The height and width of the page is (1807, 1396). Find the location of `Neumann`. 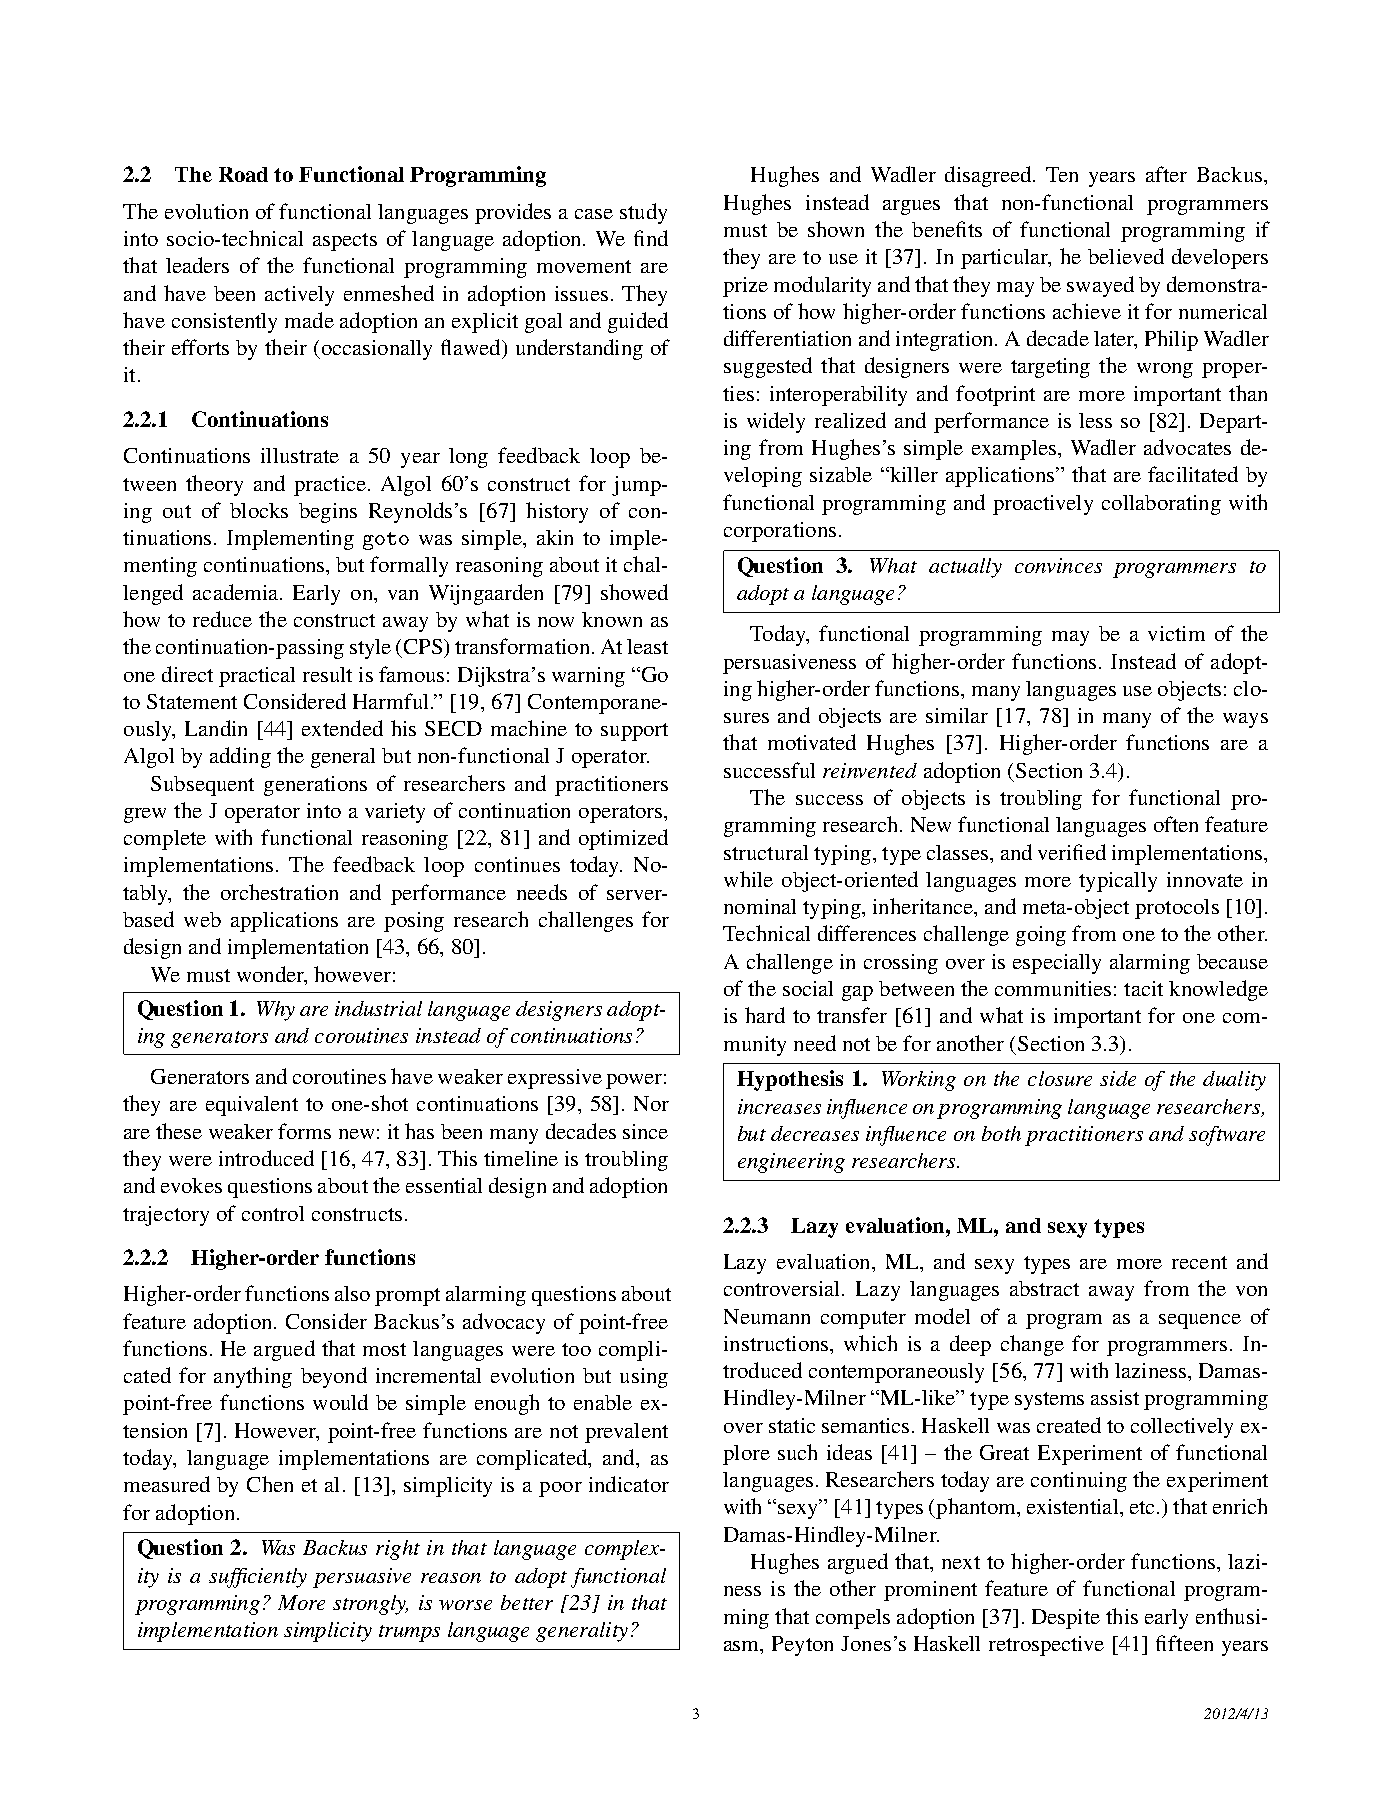

Neumann is located at coordinates (767, 1316).
